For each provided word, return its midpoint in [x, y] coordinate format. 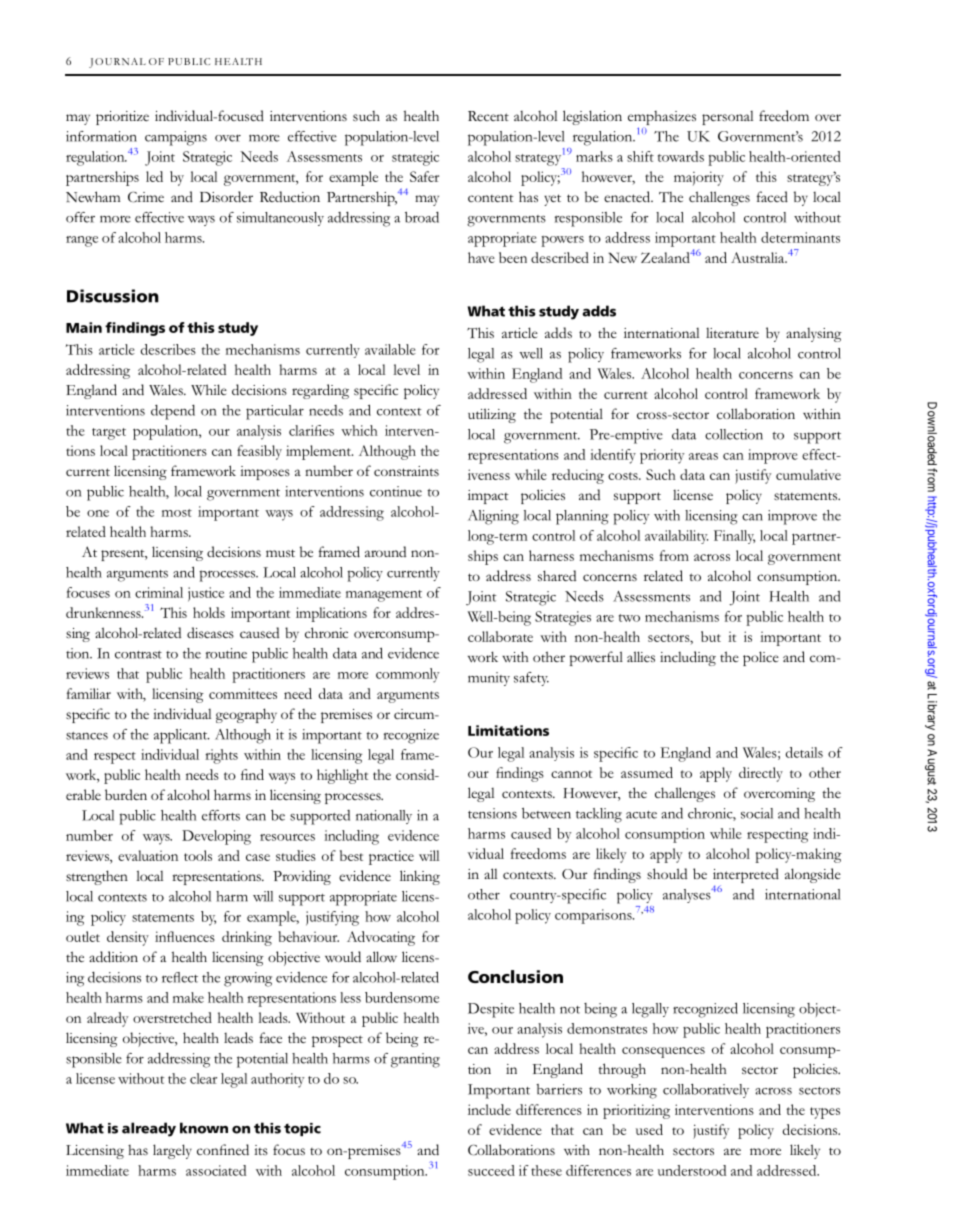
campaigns [176, 138]
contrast [138, 655]
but [711, 636]
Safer [424, 176]
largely [172, 1151]
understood [692, 1170]
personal [727, 118]
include [489, 1109]
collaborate [500, 636]
